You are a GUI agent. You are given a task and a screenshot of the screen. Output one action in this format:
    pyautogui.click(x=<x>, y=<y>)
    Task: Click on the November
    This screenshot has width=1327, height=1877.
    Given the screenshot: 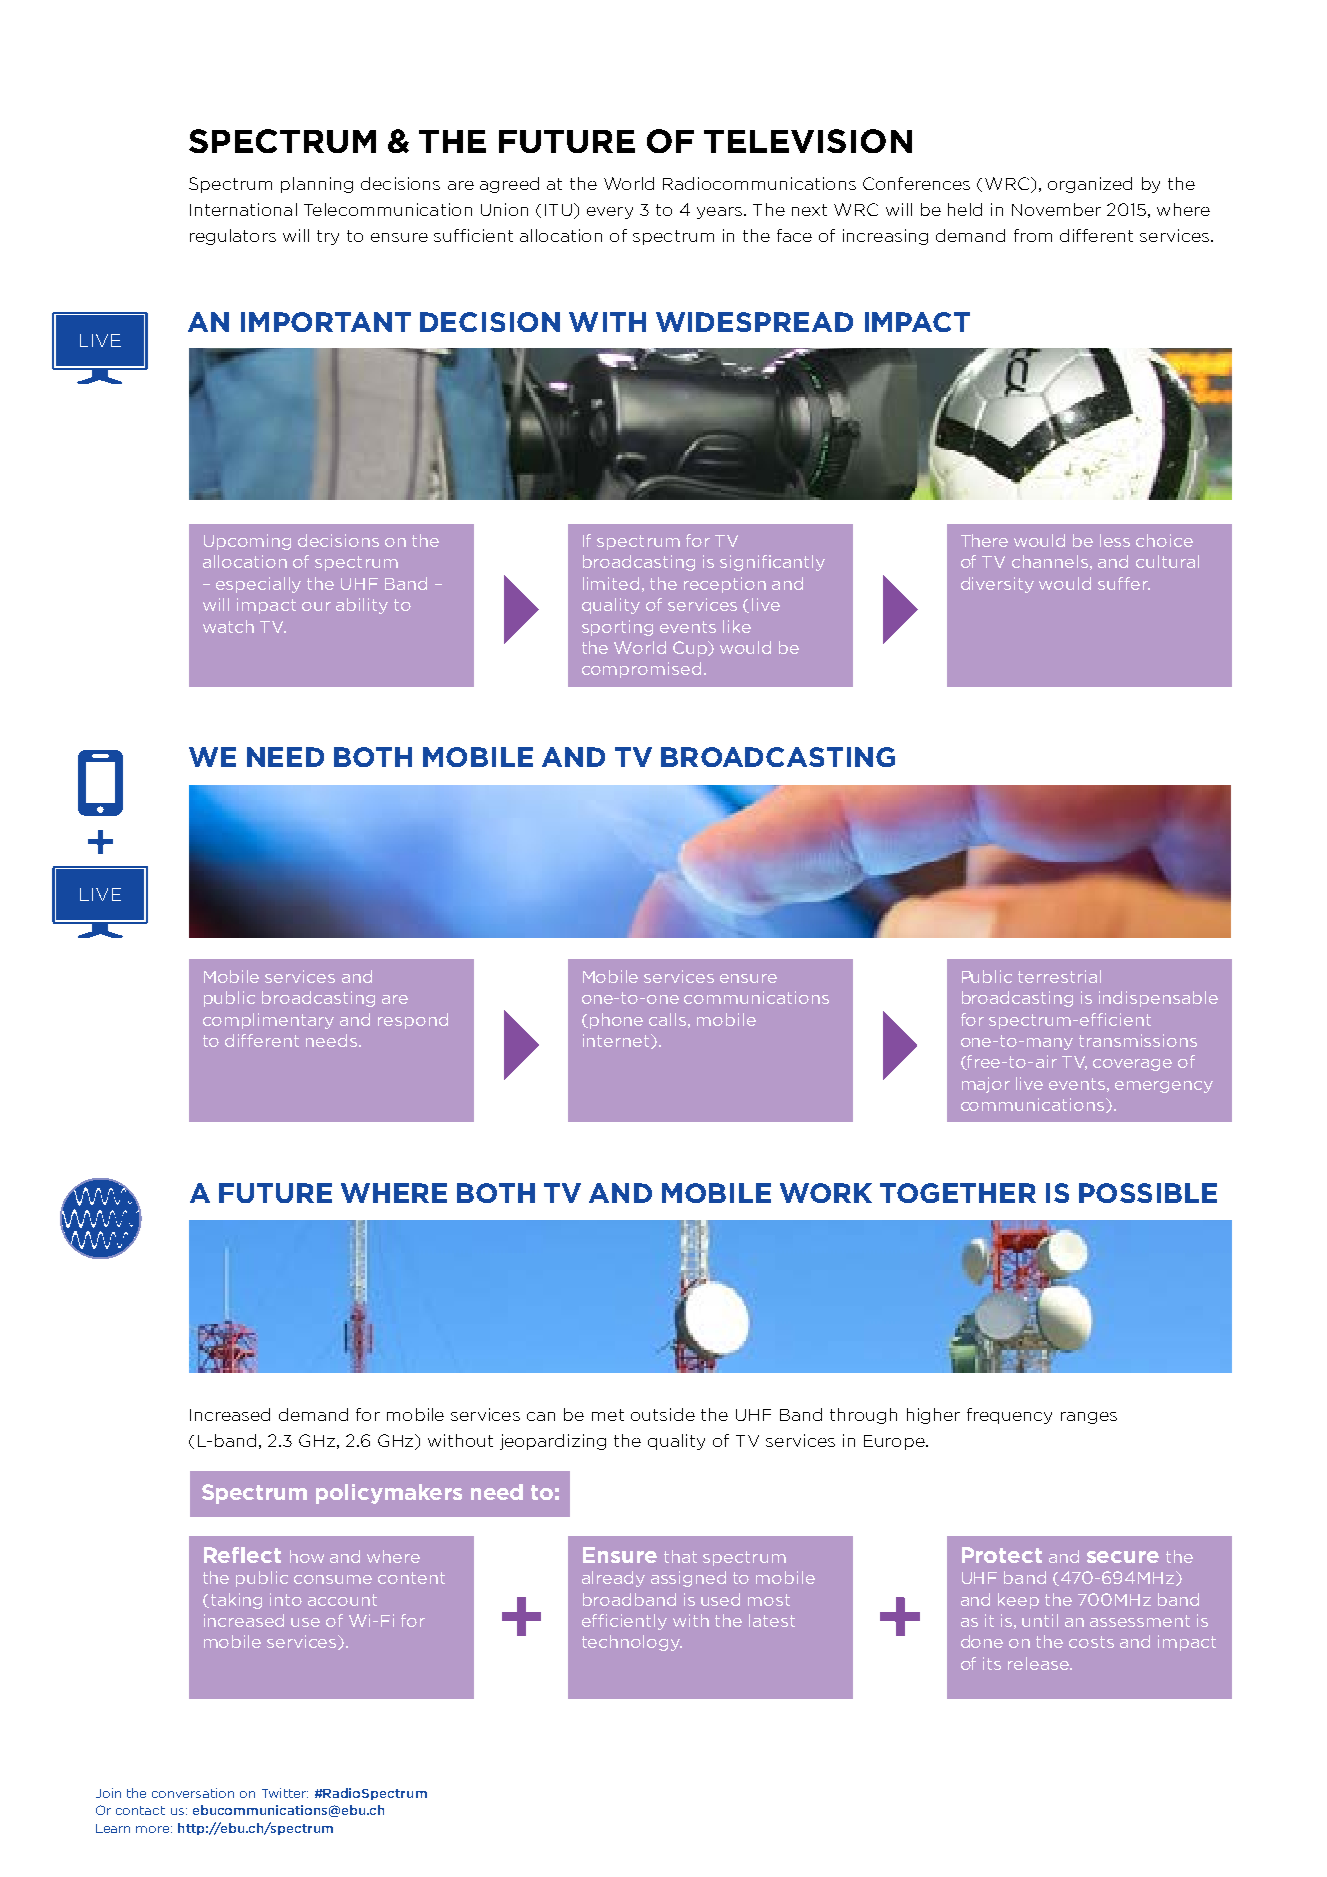 What is the action you would take?
    pyautogui.click(x=1056, y=209)
